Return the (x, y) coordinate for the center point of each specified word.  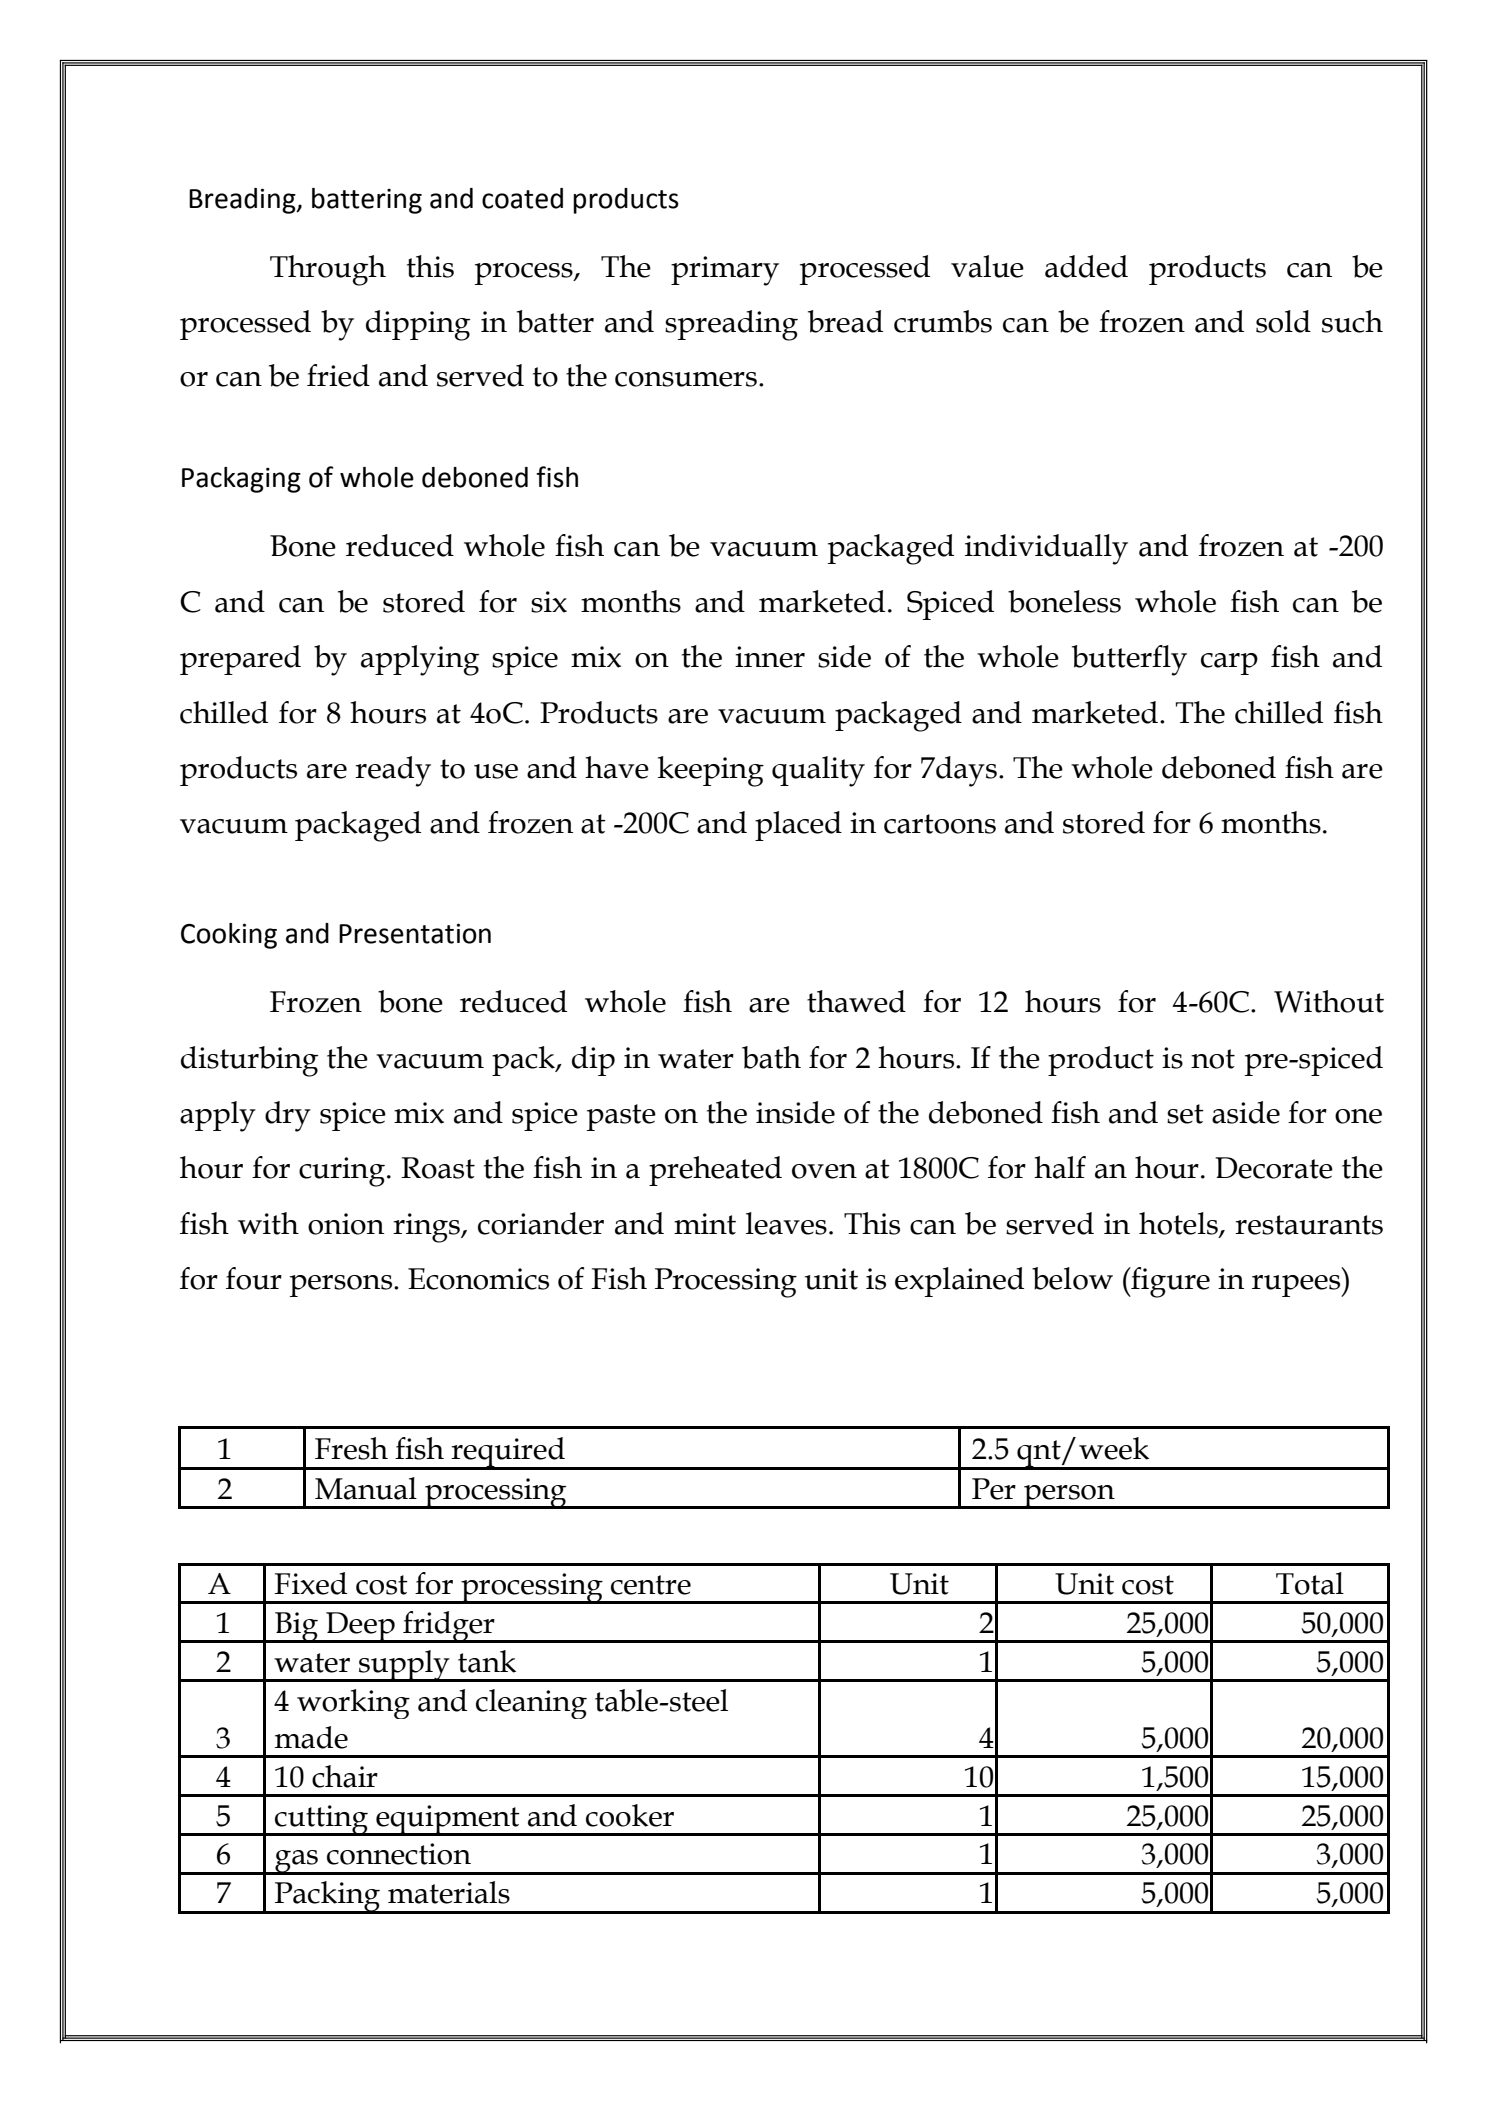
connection (399, 1854)
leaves (786, 1223)
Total (1310, 1583)
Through (328, 270)
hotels (1179, 1224)
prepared (240, 660)
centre (651, 1585)
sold (1283, 321)
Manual (366, 1488)
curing (342, 1172)
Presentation (415, 933)
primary (725, 271)
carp (1229, 664)
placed (798, 826)
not (1213, 1059)
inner (770, 657)
